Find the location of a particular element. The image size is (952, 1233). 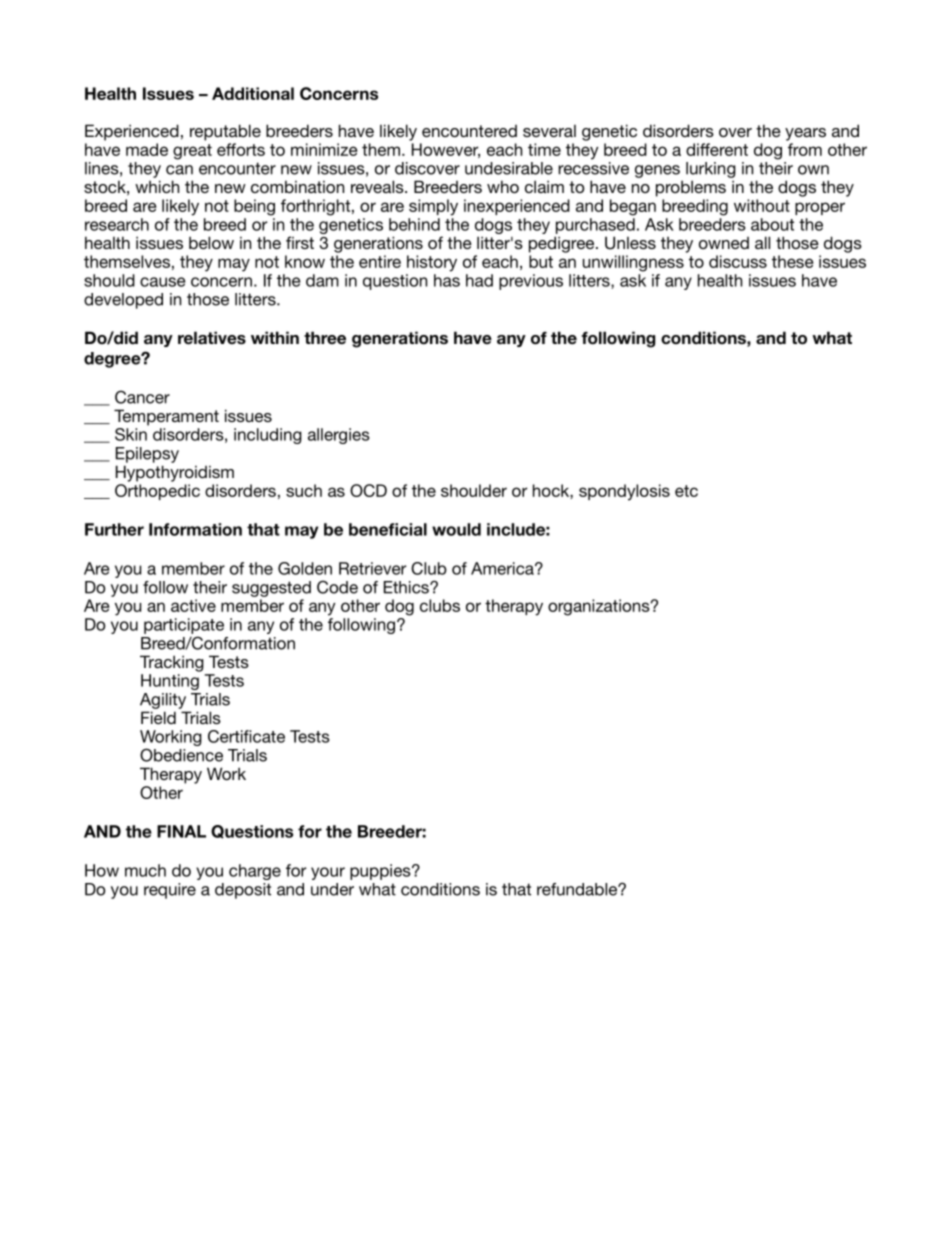

Temperament is located at coordinates (166, 417).
